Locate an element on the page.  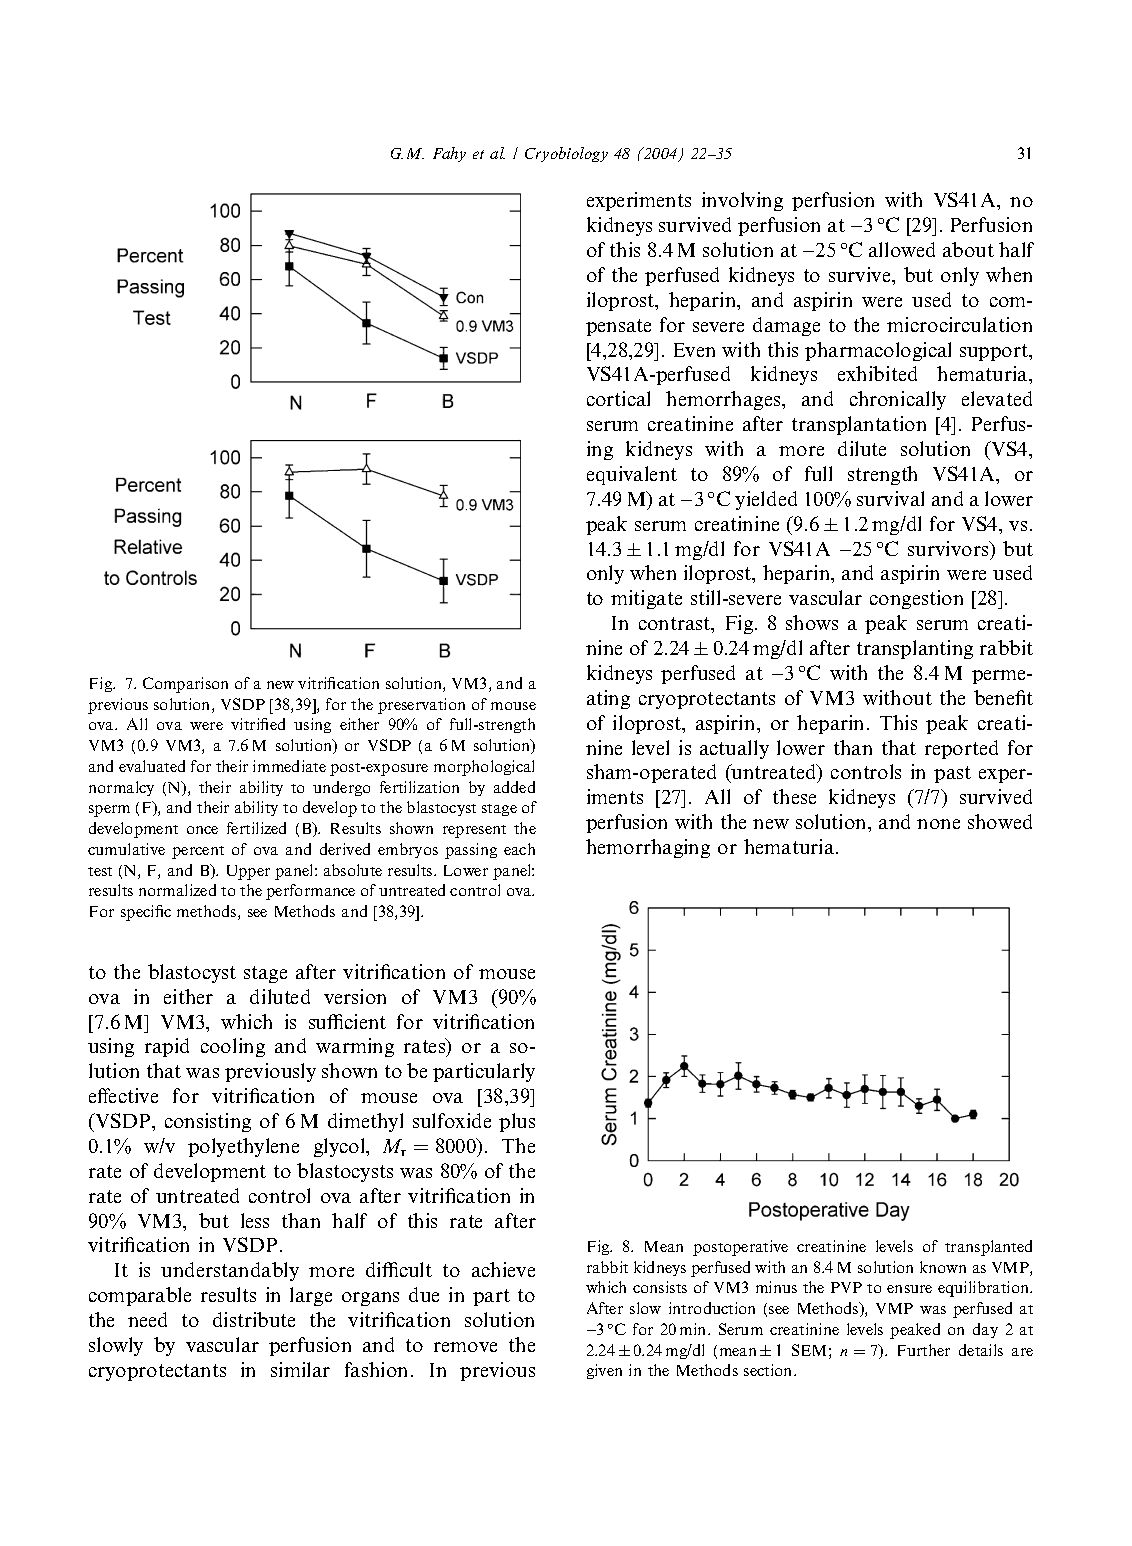
added is located at coordinates (514, 787).
